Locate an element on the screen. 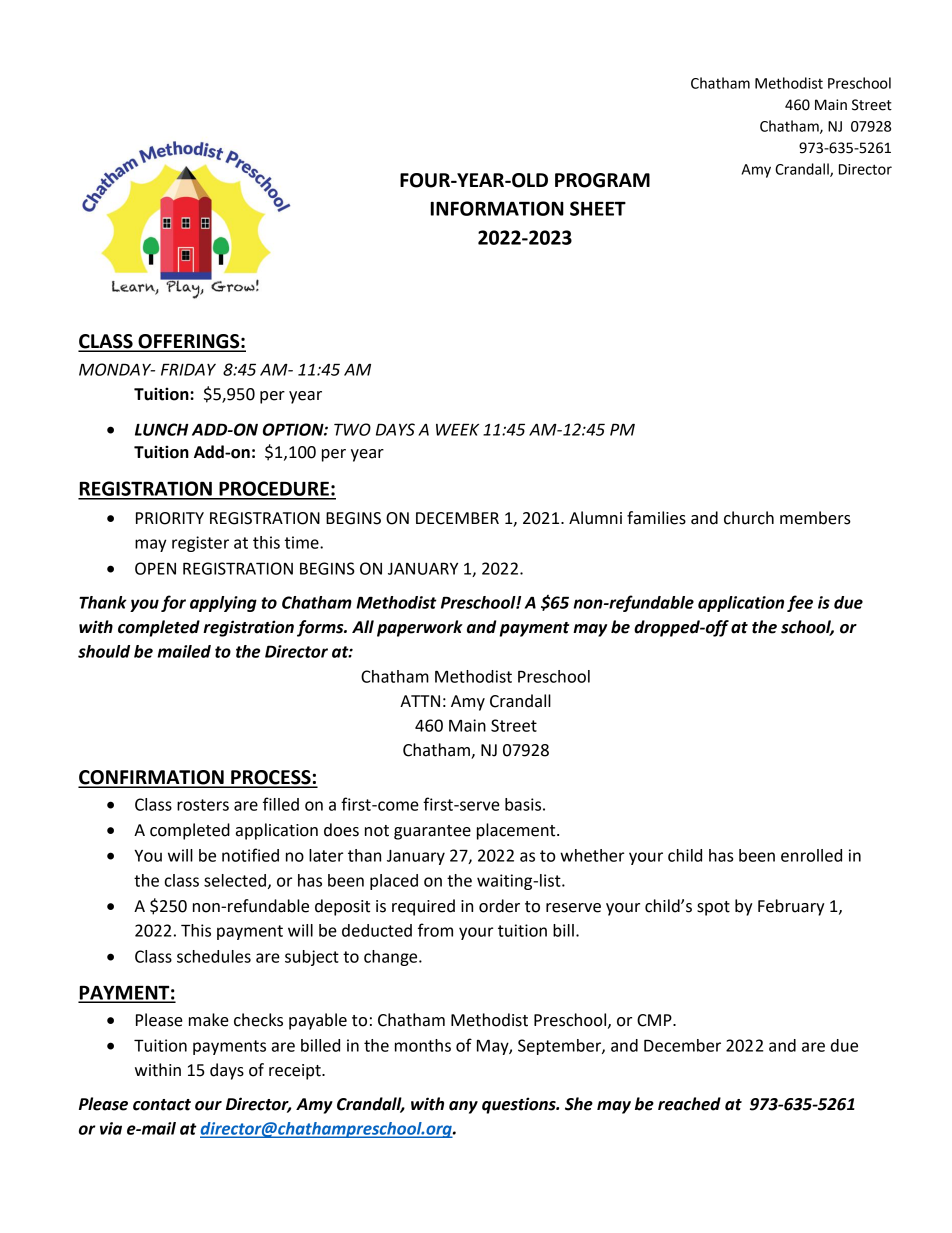 The height and width of the screenshot is (1233, 952). rosters is located at coordinates (203, 805).
